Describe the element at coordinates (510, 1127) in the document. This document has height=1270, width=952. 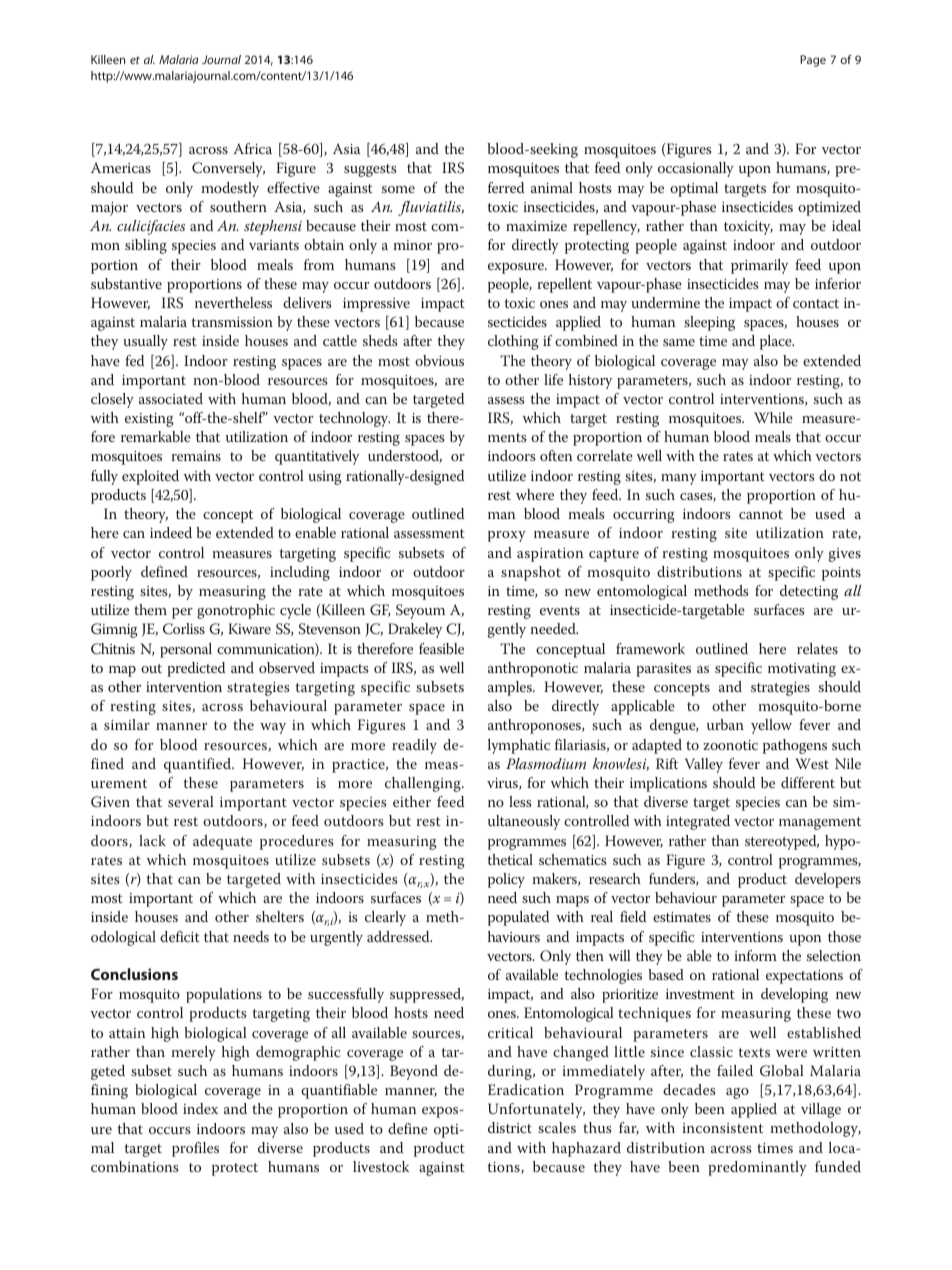
I see `district` at that location.
